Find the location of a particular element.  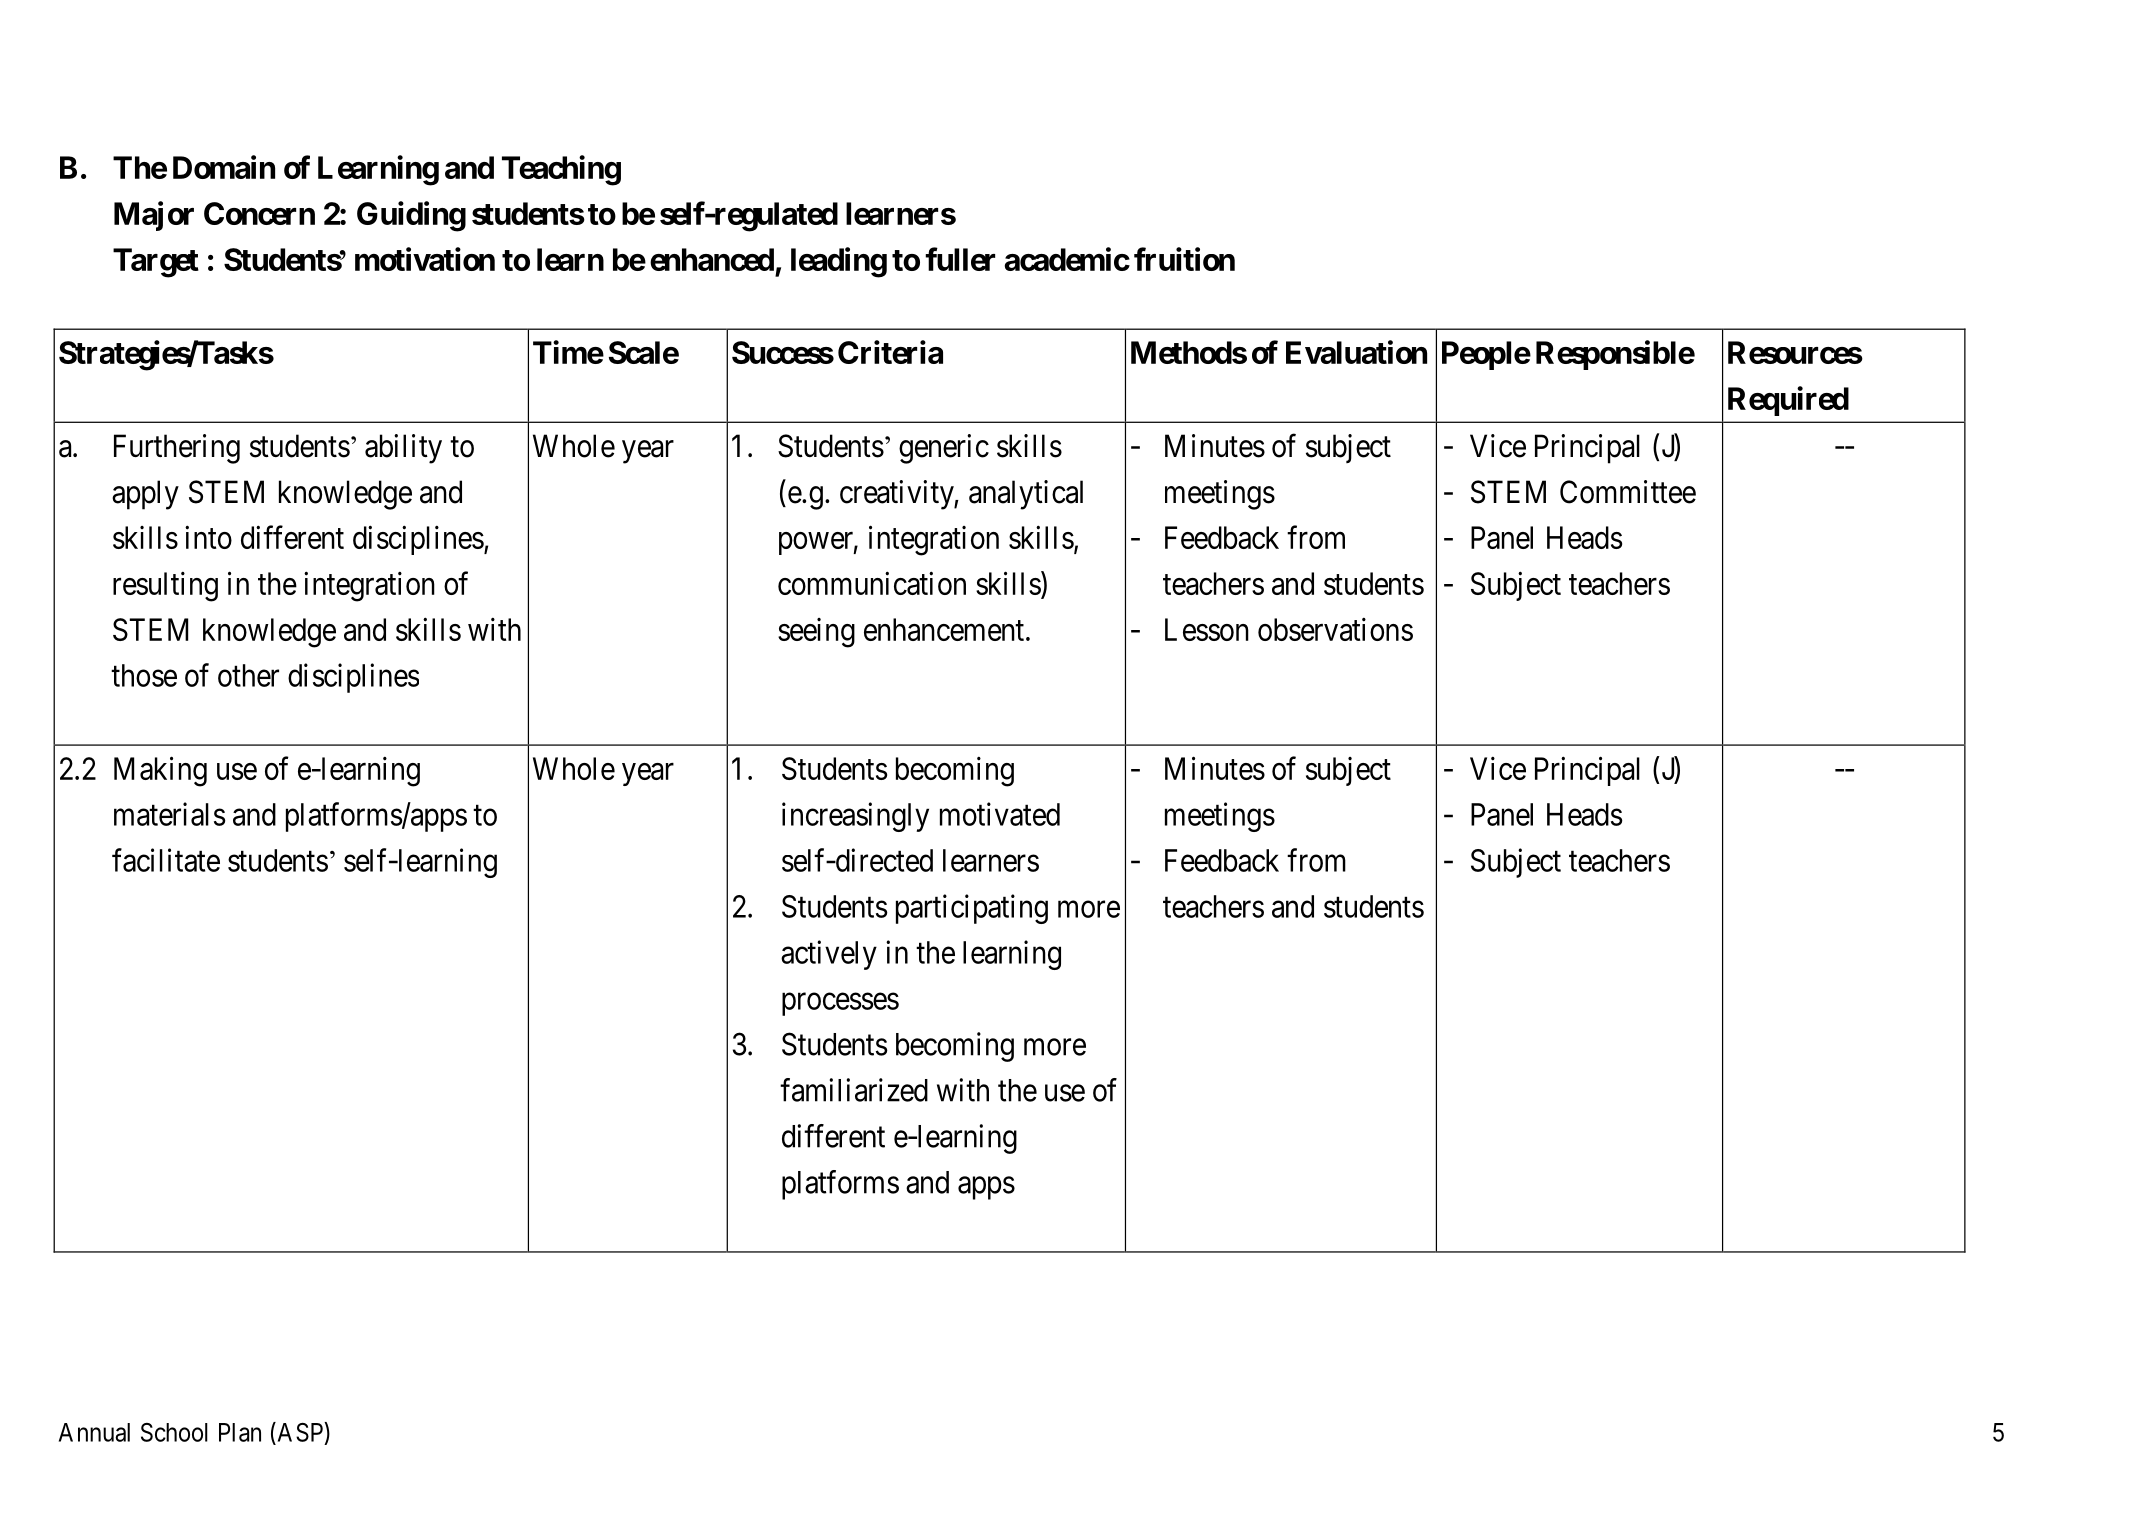

Lesson is located at coordinates (1207, 629).
